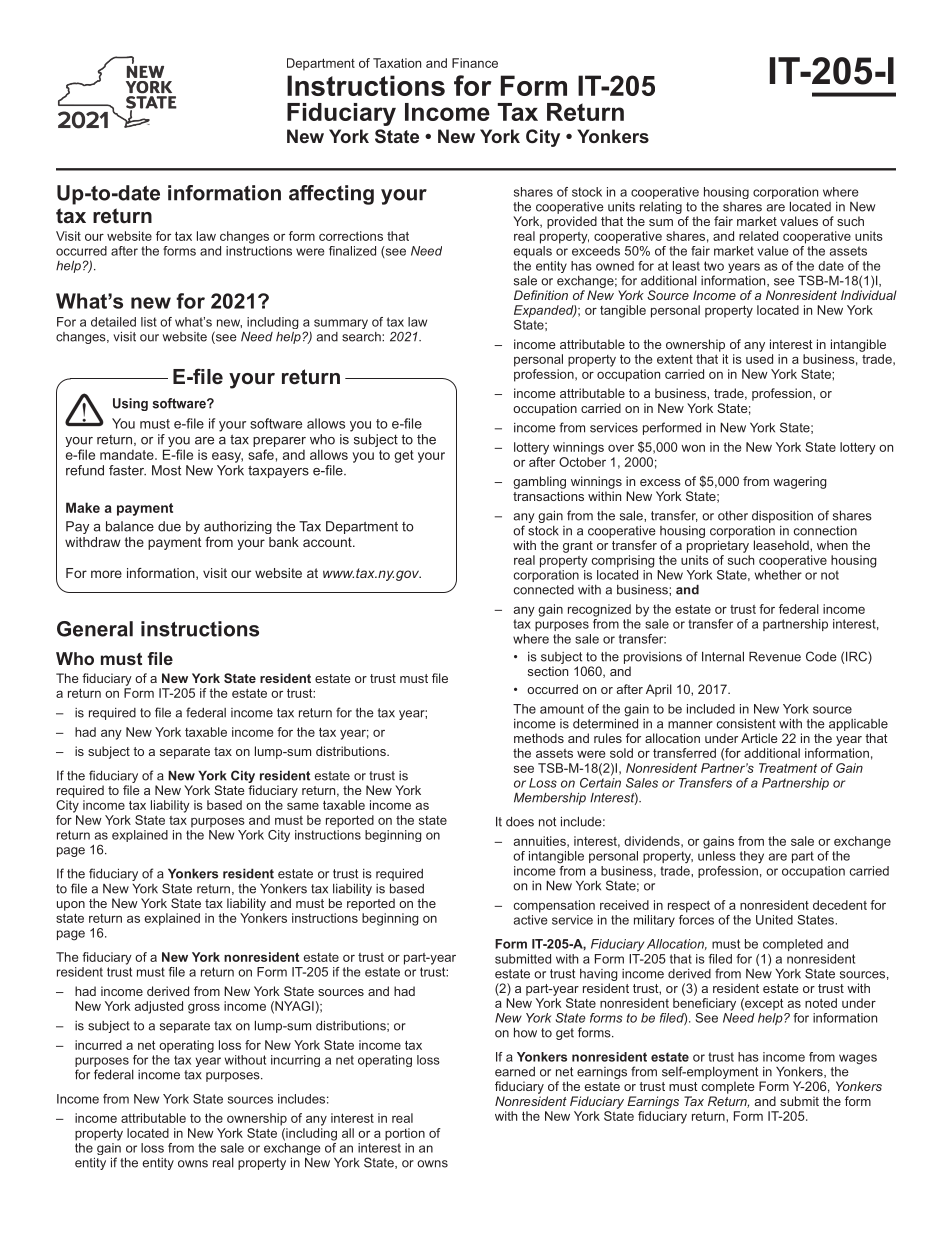 The height and width of the image is (1233, 952). I want to click on incurred, so click(98, 1045).
